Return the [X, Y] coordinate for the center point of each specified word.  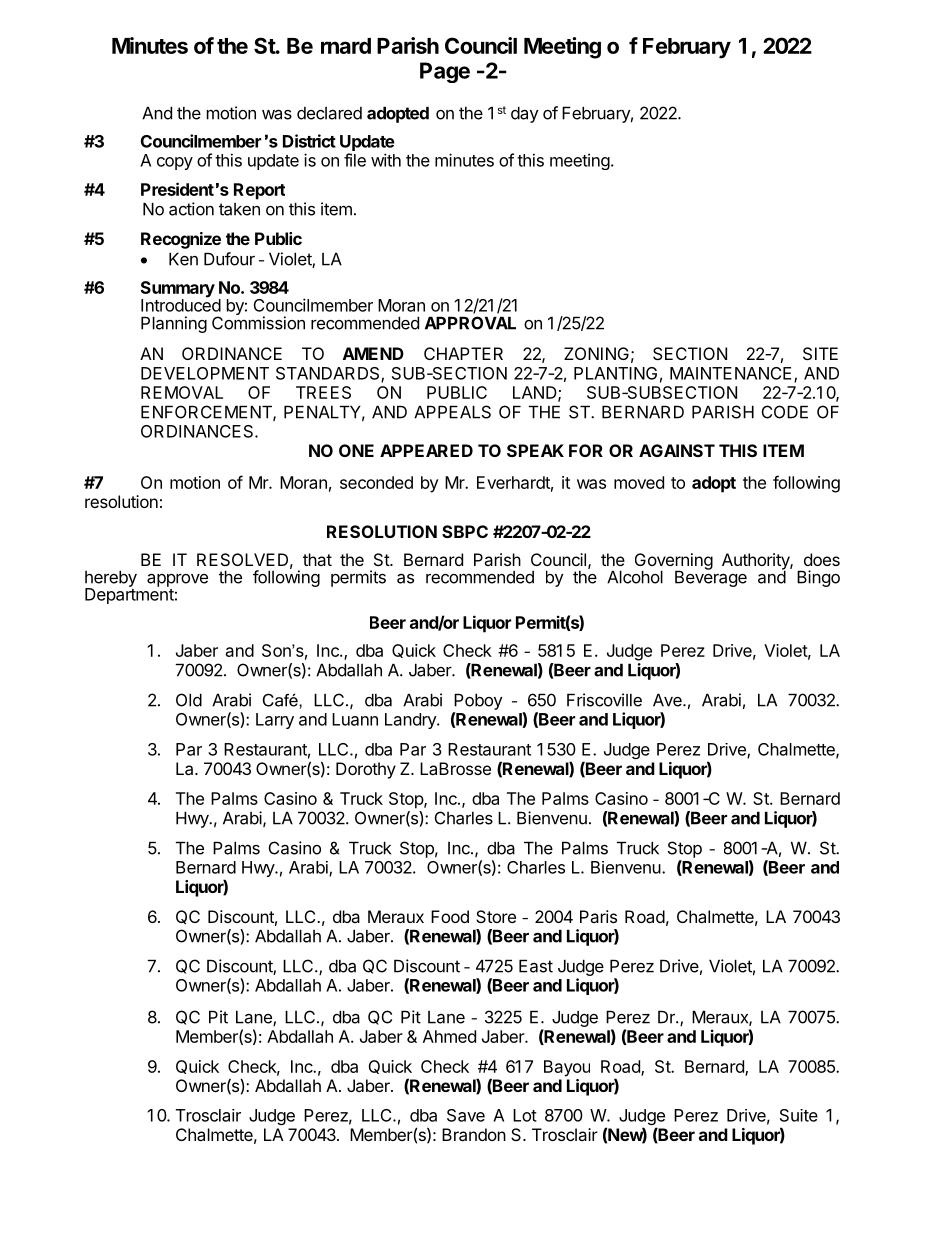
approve [177, 580]
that [317, 559]
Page [445, 72]
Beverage [711, 578]
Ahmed [449, 1036]
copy [175, 163]
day [524, 114]
